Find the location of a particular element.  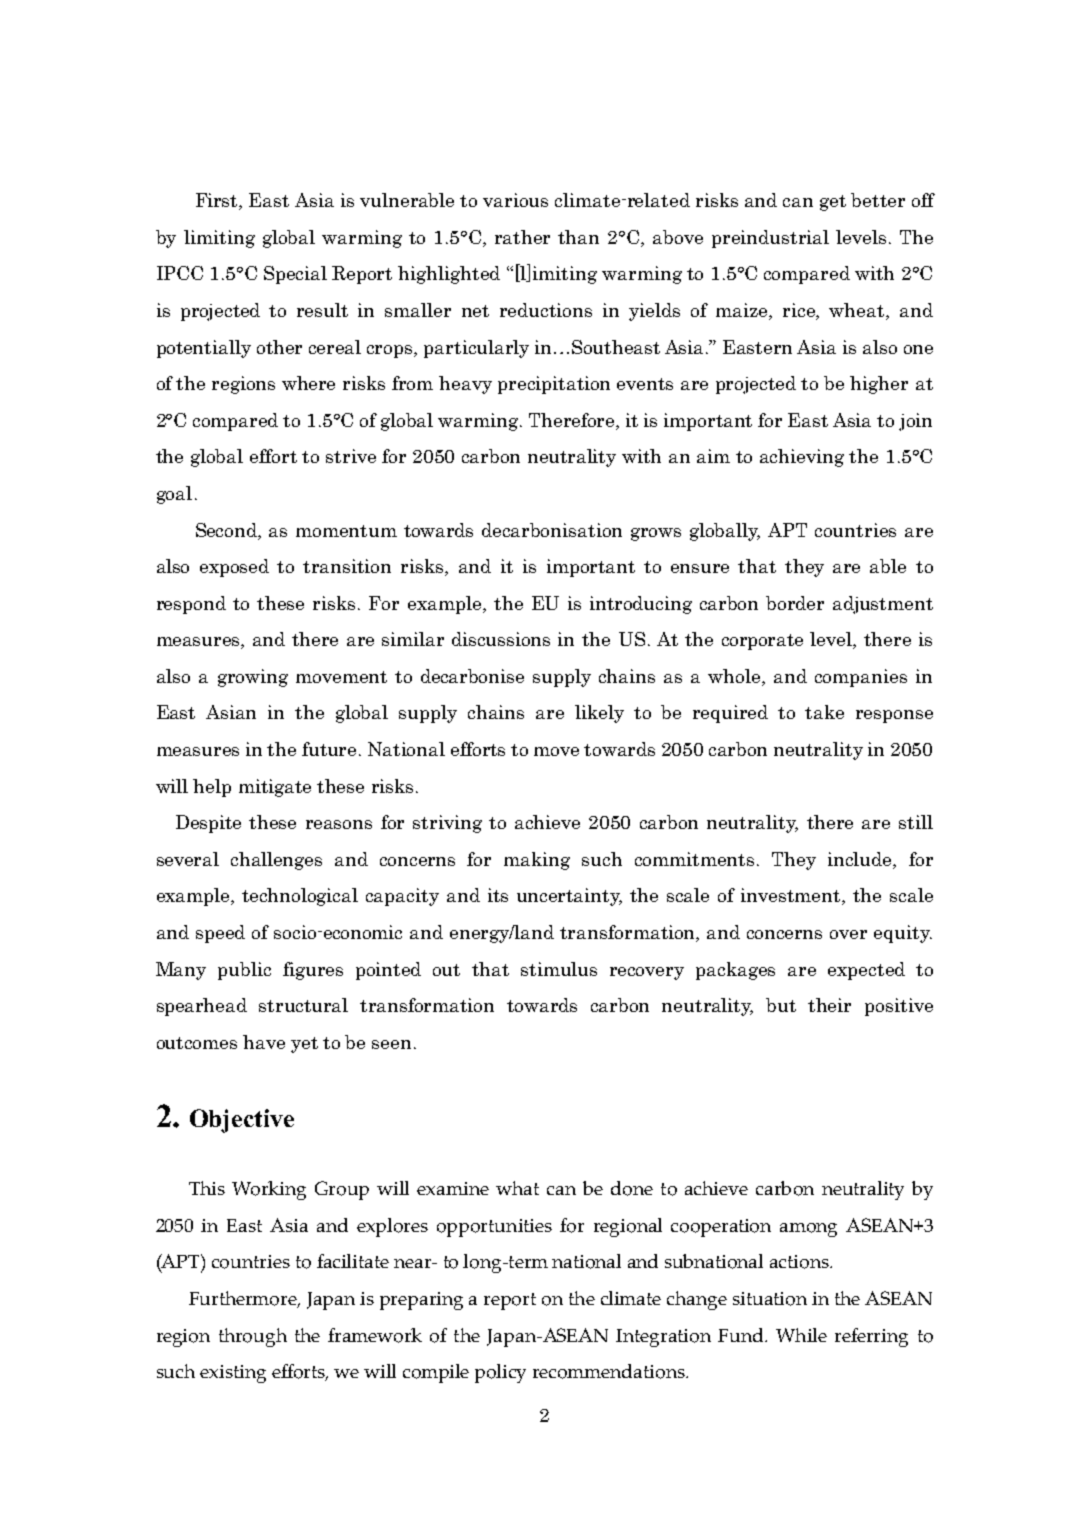

mitigate is located at coordinates (275, 788).
